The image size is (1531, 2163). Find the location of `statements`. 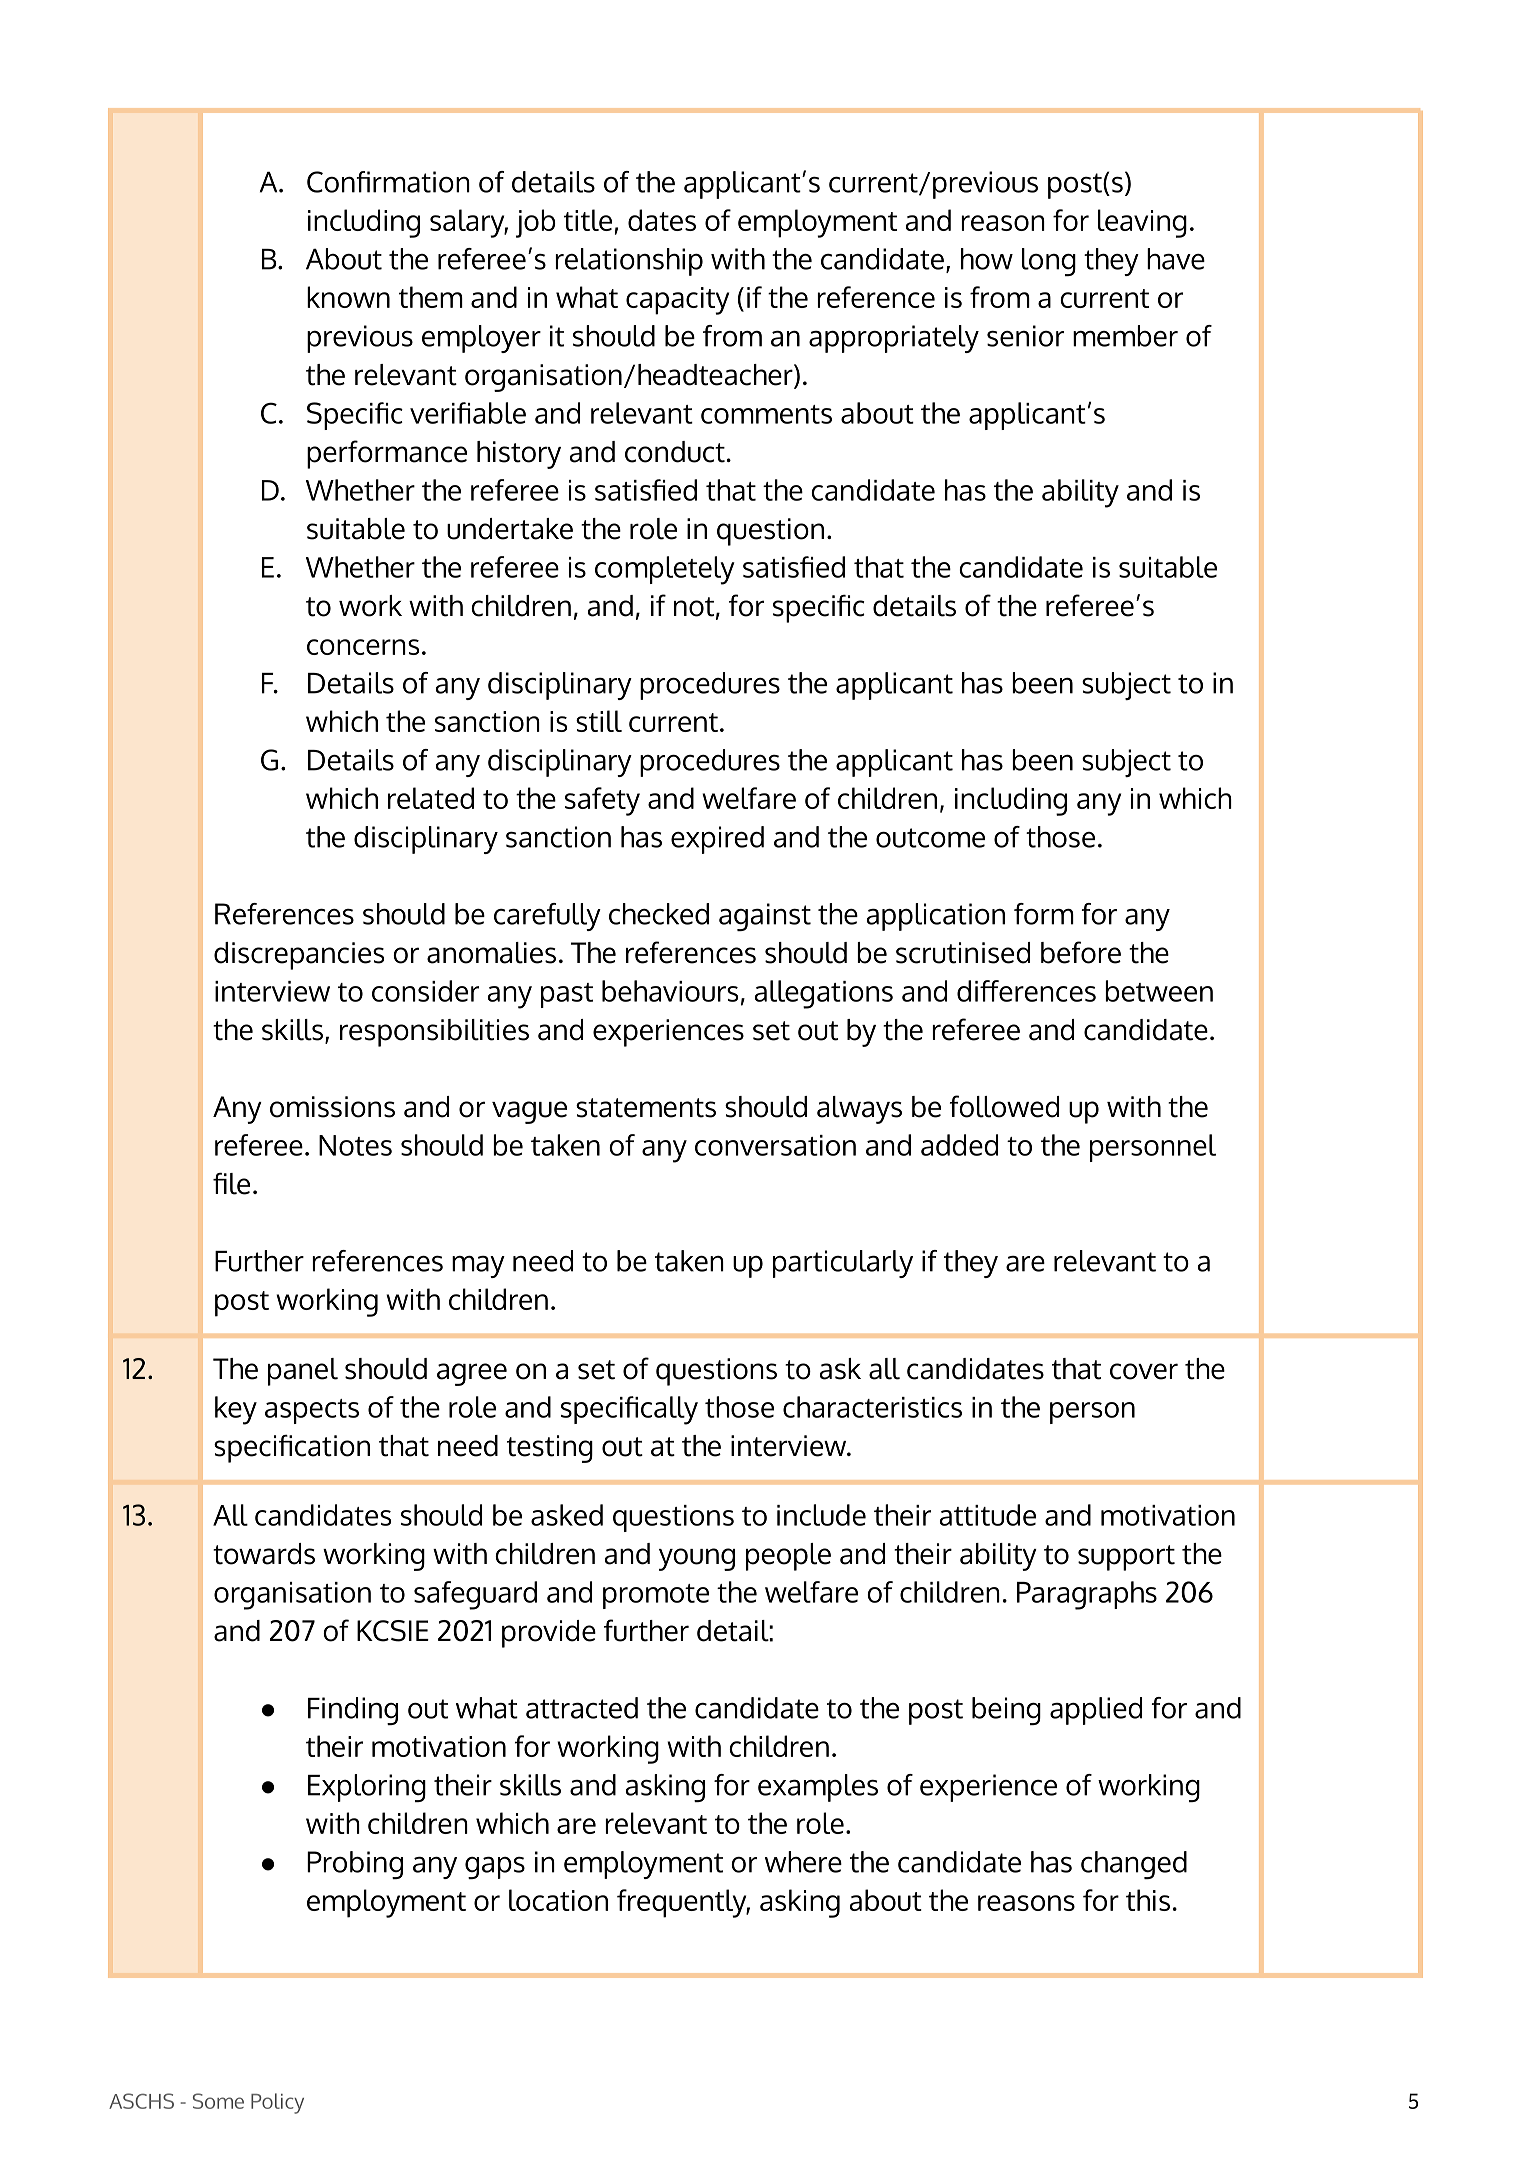

statements is located at coordinates (646, 1108).
